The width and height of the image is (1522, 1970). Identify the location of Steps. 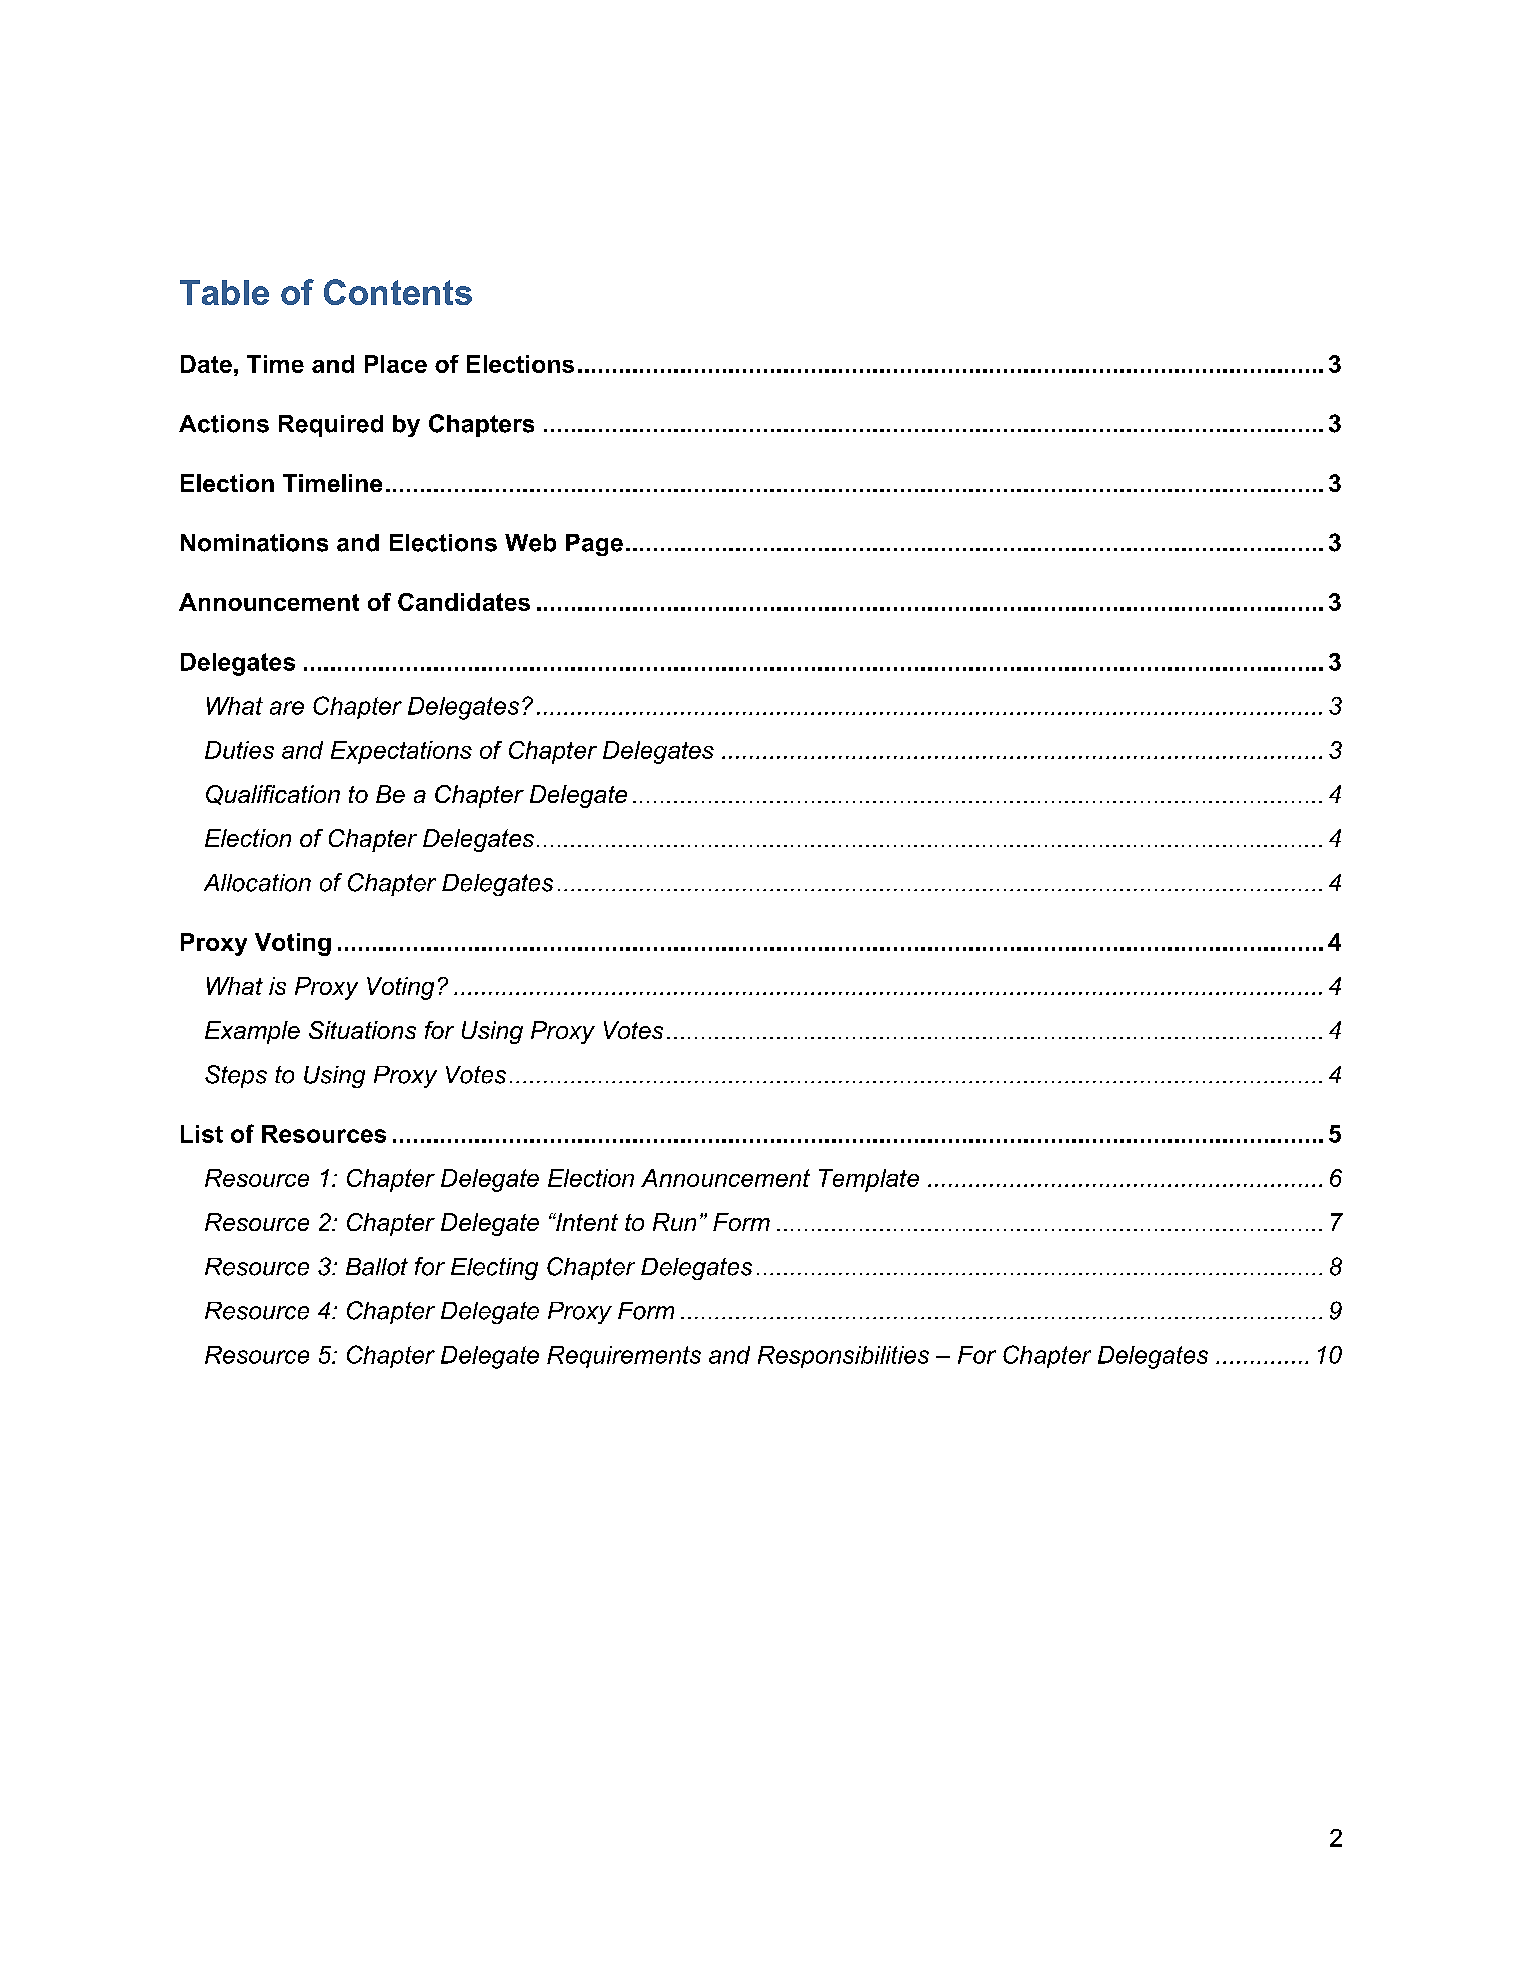
(236, 1076).
